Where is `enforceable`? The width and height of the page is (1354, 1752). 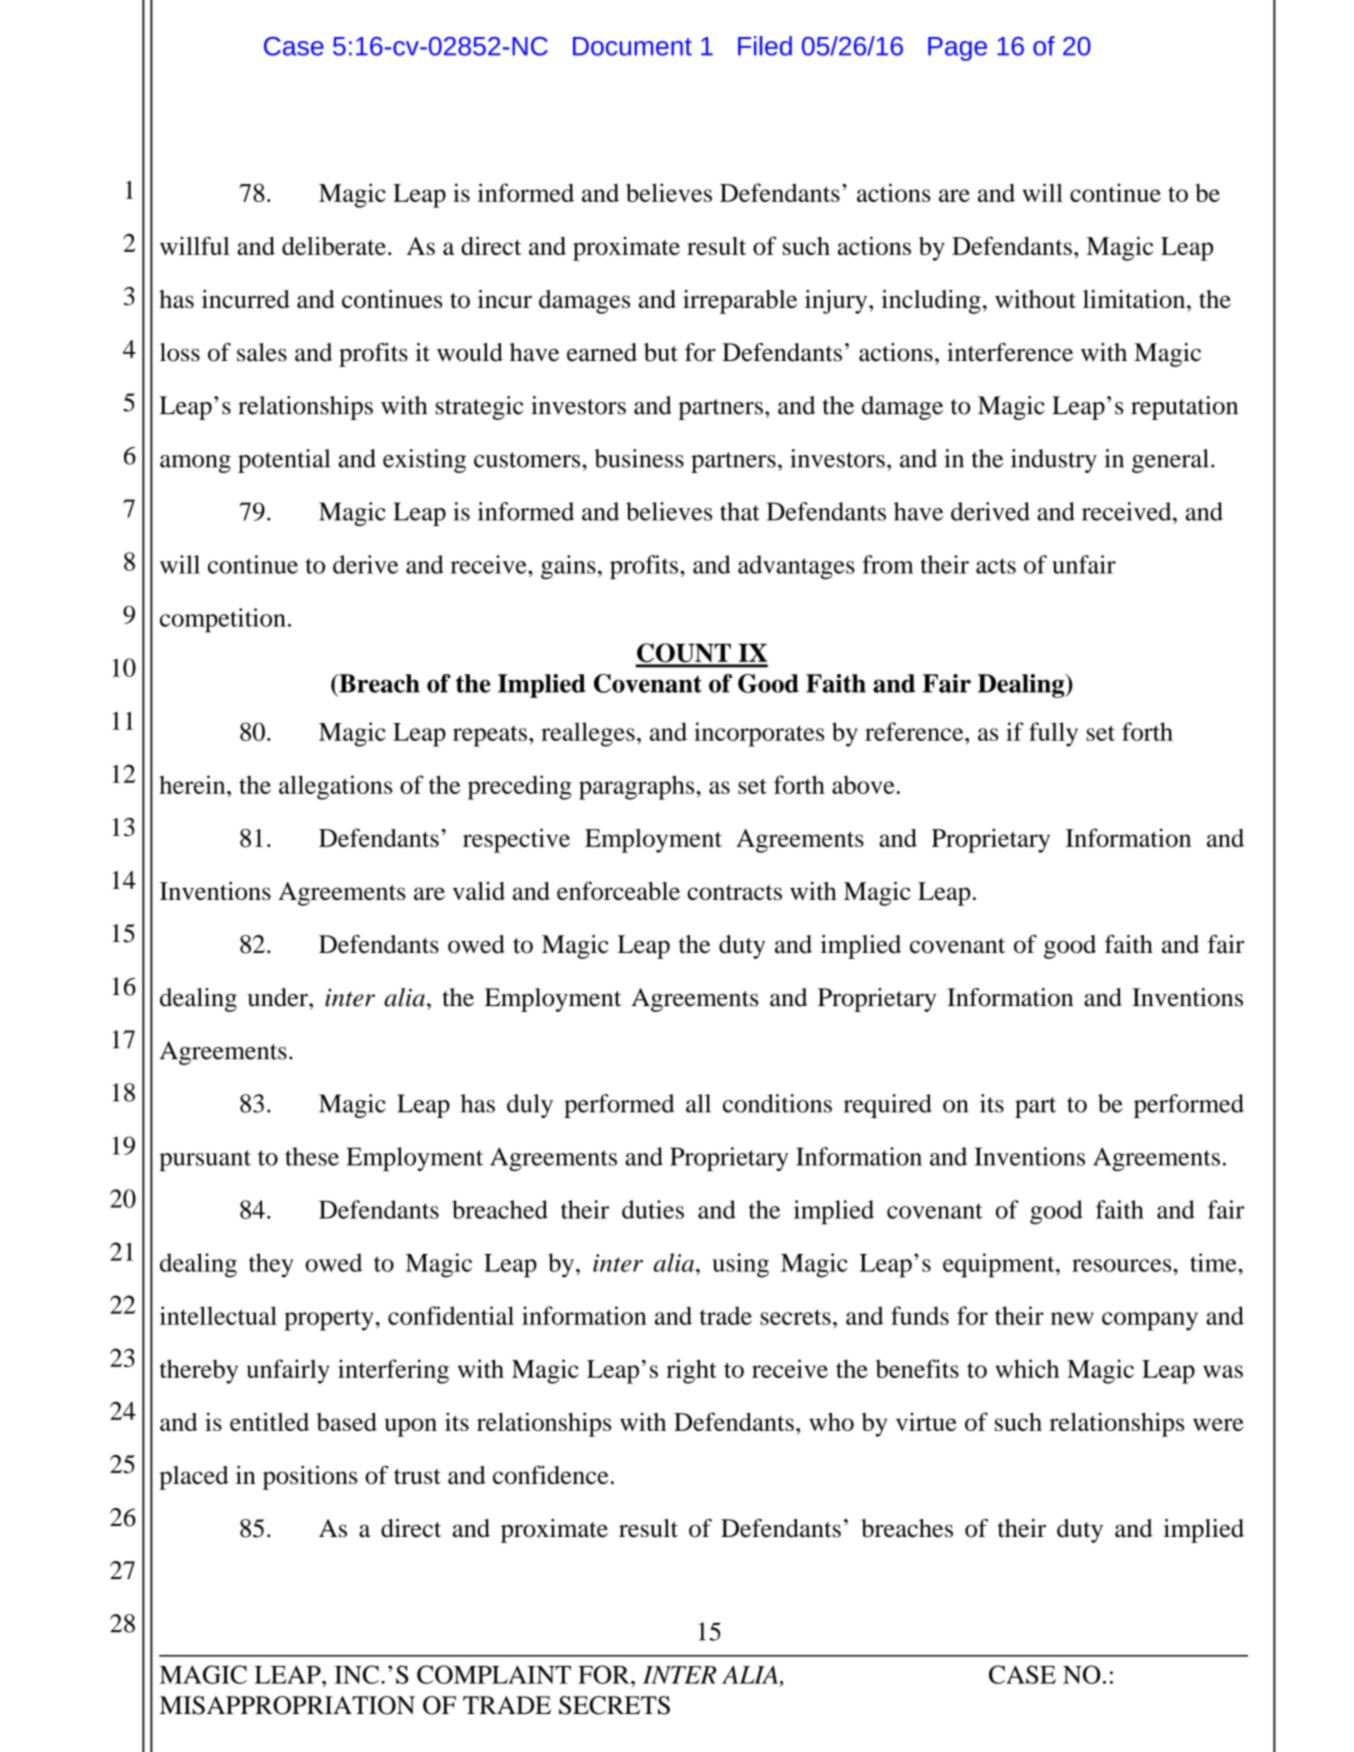 enforceable is located at coordinates (618, 890).
